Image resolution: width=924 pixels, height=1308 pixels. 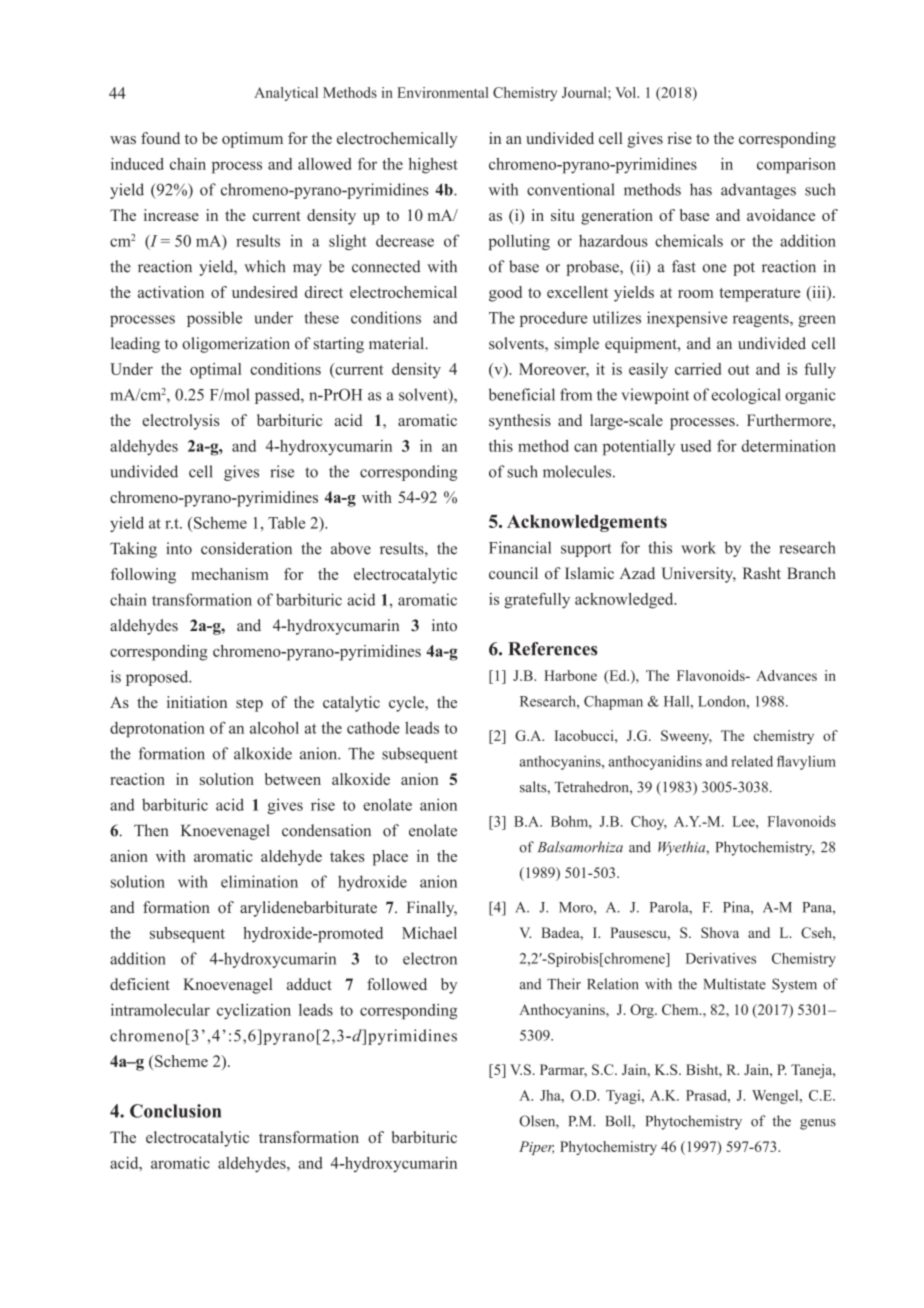 I want to click on Environmental, so click(x=443, y=92).
